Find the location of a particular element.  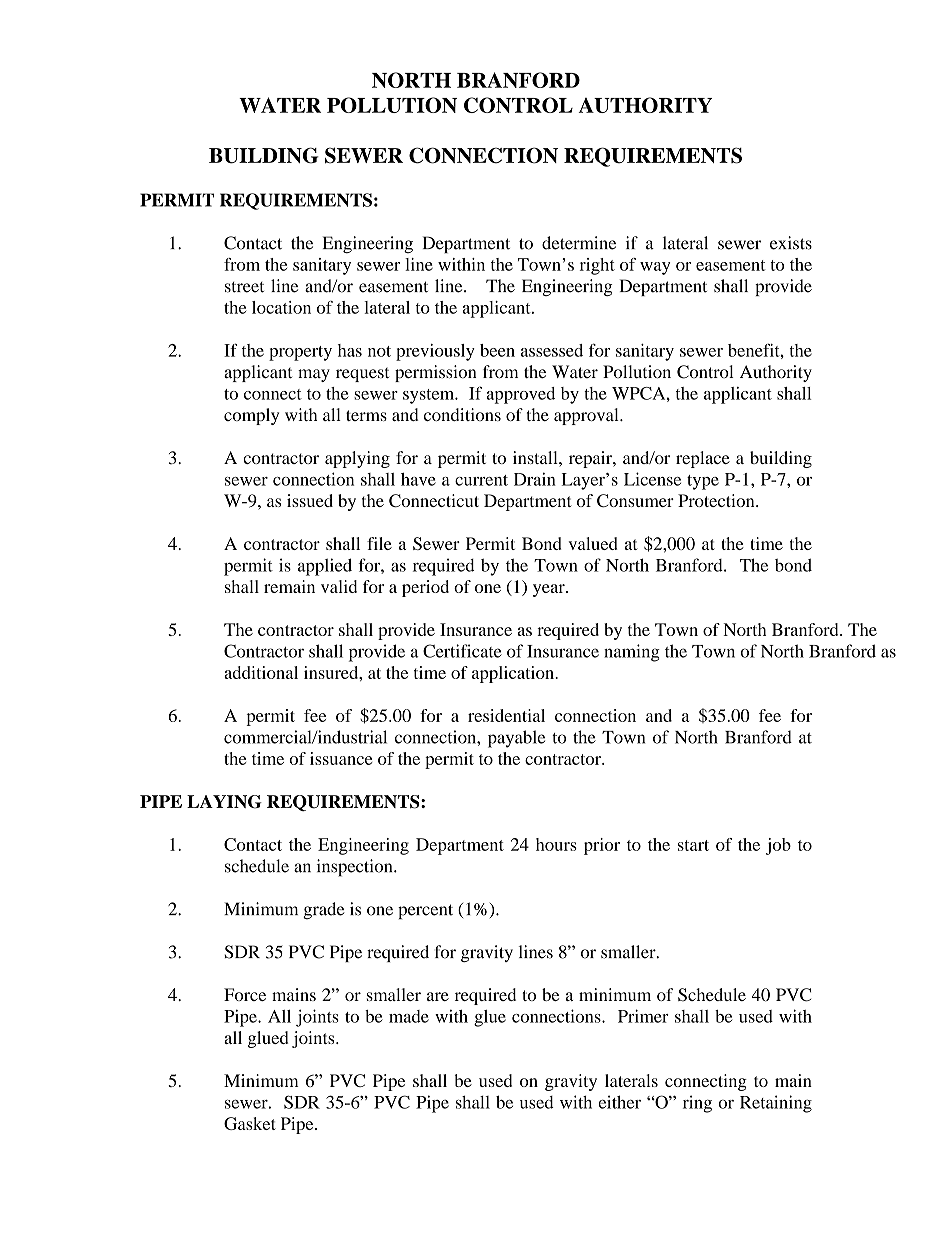

way is located at coordinates (655, 268).
